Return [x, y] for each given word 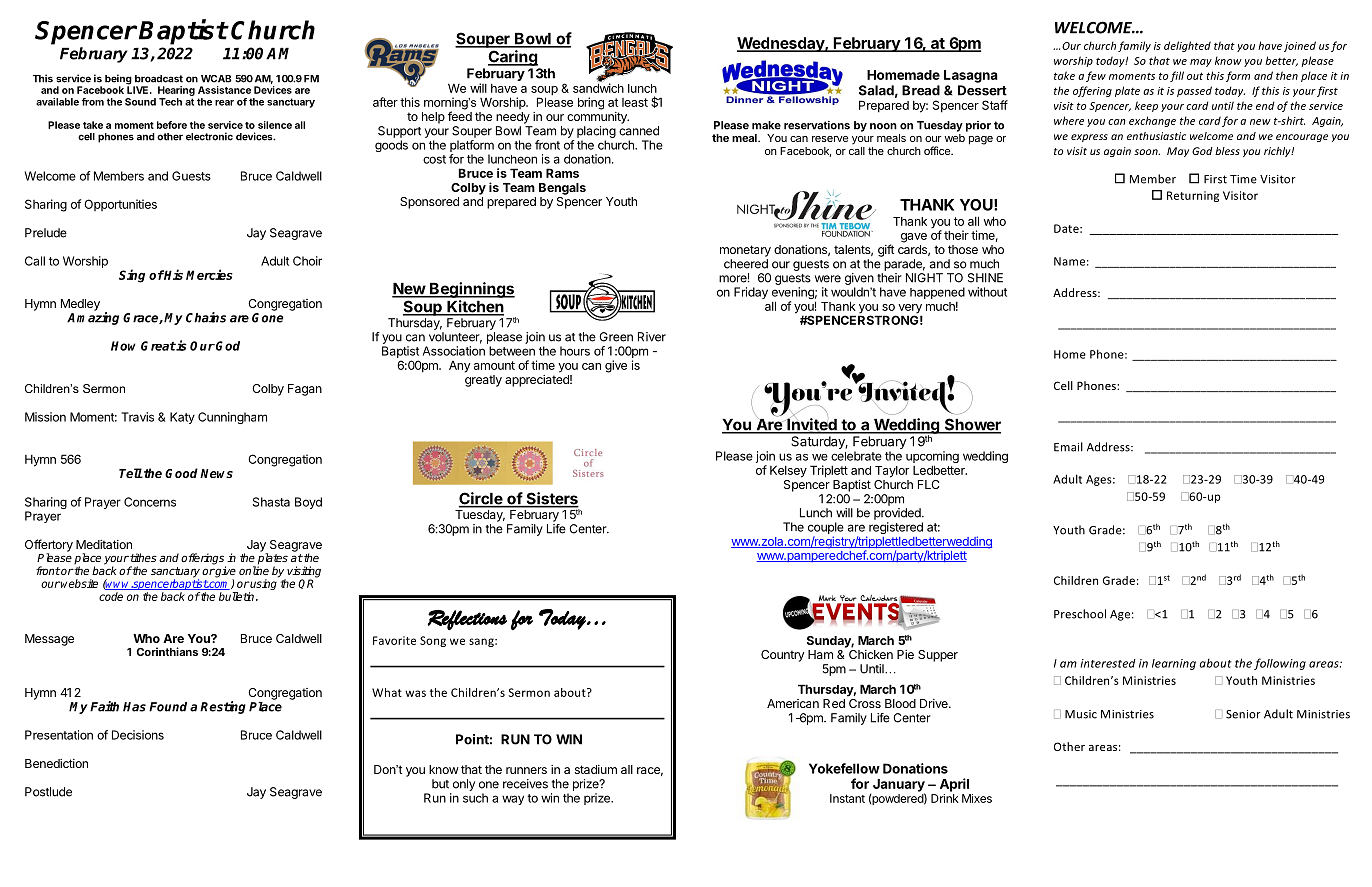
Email [1068, 447]
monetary [745, 251]
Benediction [56, 763]
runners [526, 770]
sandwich [598, 87]
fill [1177, 76]
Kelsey [788, 471]
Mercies [209, 274]
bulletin [236, 596]
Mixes [977, 798]
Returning [1193, 196]
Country [782, 656]
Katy [182, 418]
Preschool [1080, 614]
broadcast [159, 79]
